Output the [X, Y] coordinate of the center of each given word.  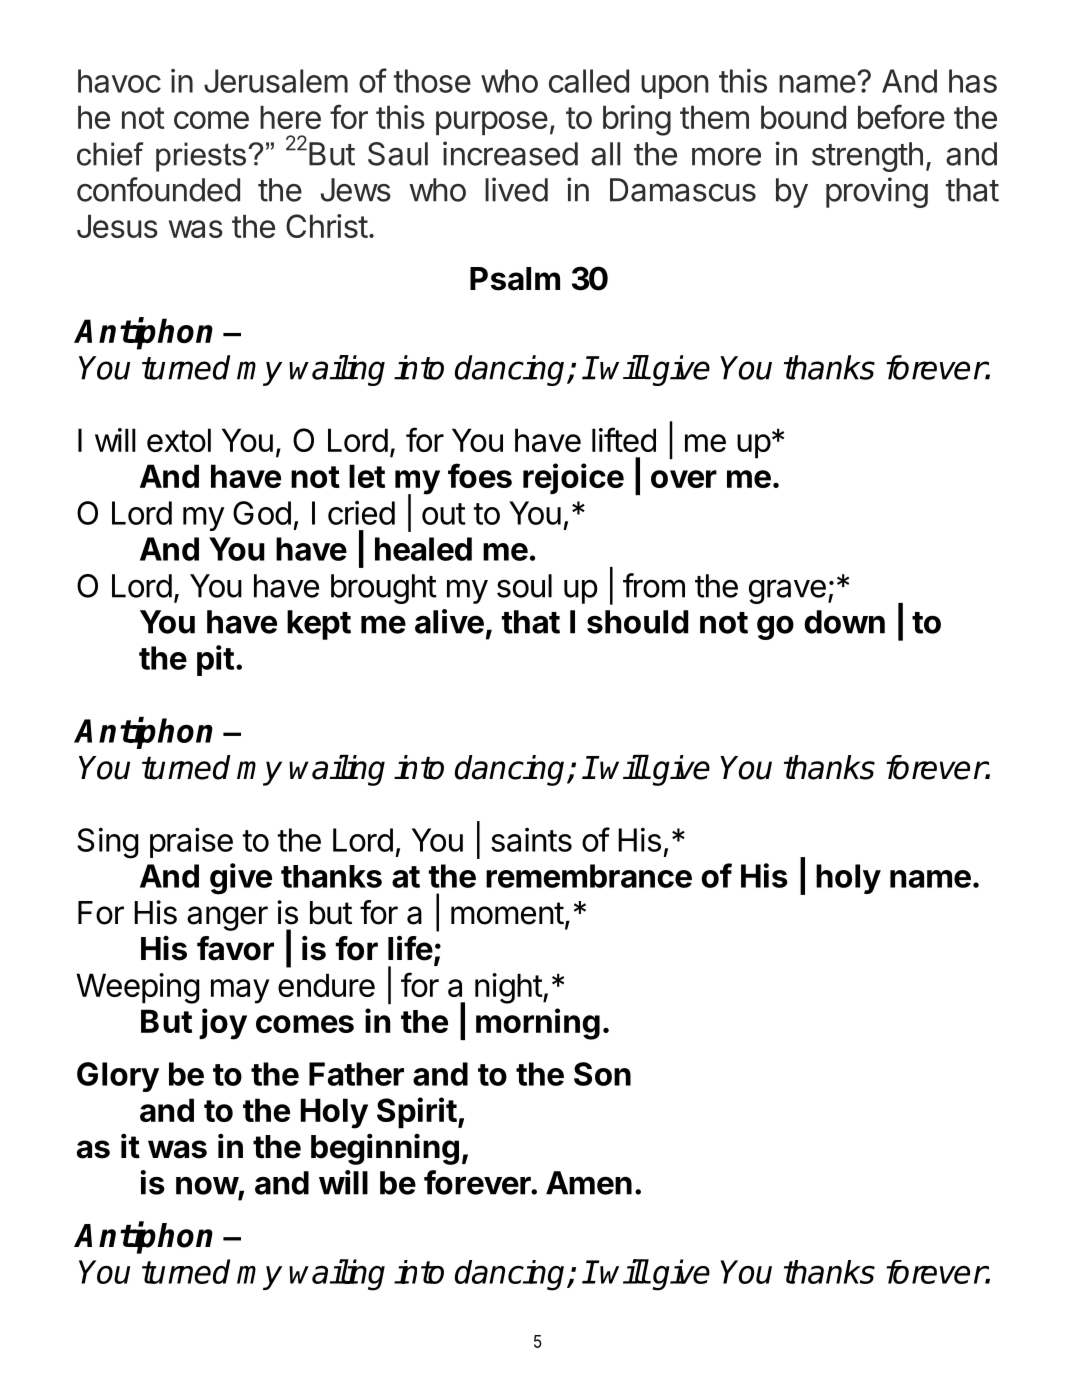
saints [531, 840]
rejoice [573, 478]
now [207, 1186]
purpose [492, 123]
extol [179, 440]
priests [202, 157]
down [844, 622]
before [901, 116]
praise [191, 843]
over [684, 479]
